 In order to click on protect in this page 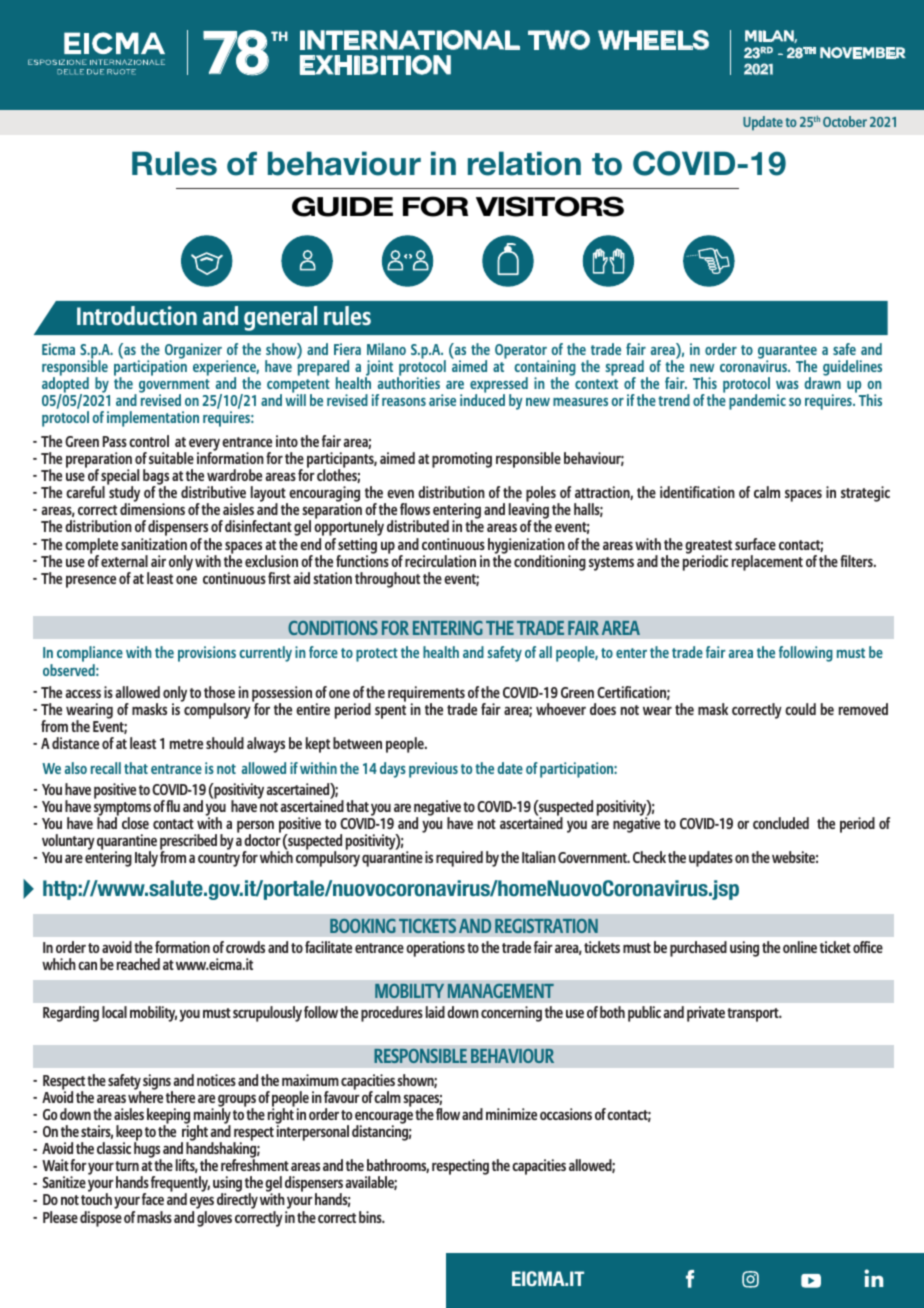, I will do `click(377, 655)`.
